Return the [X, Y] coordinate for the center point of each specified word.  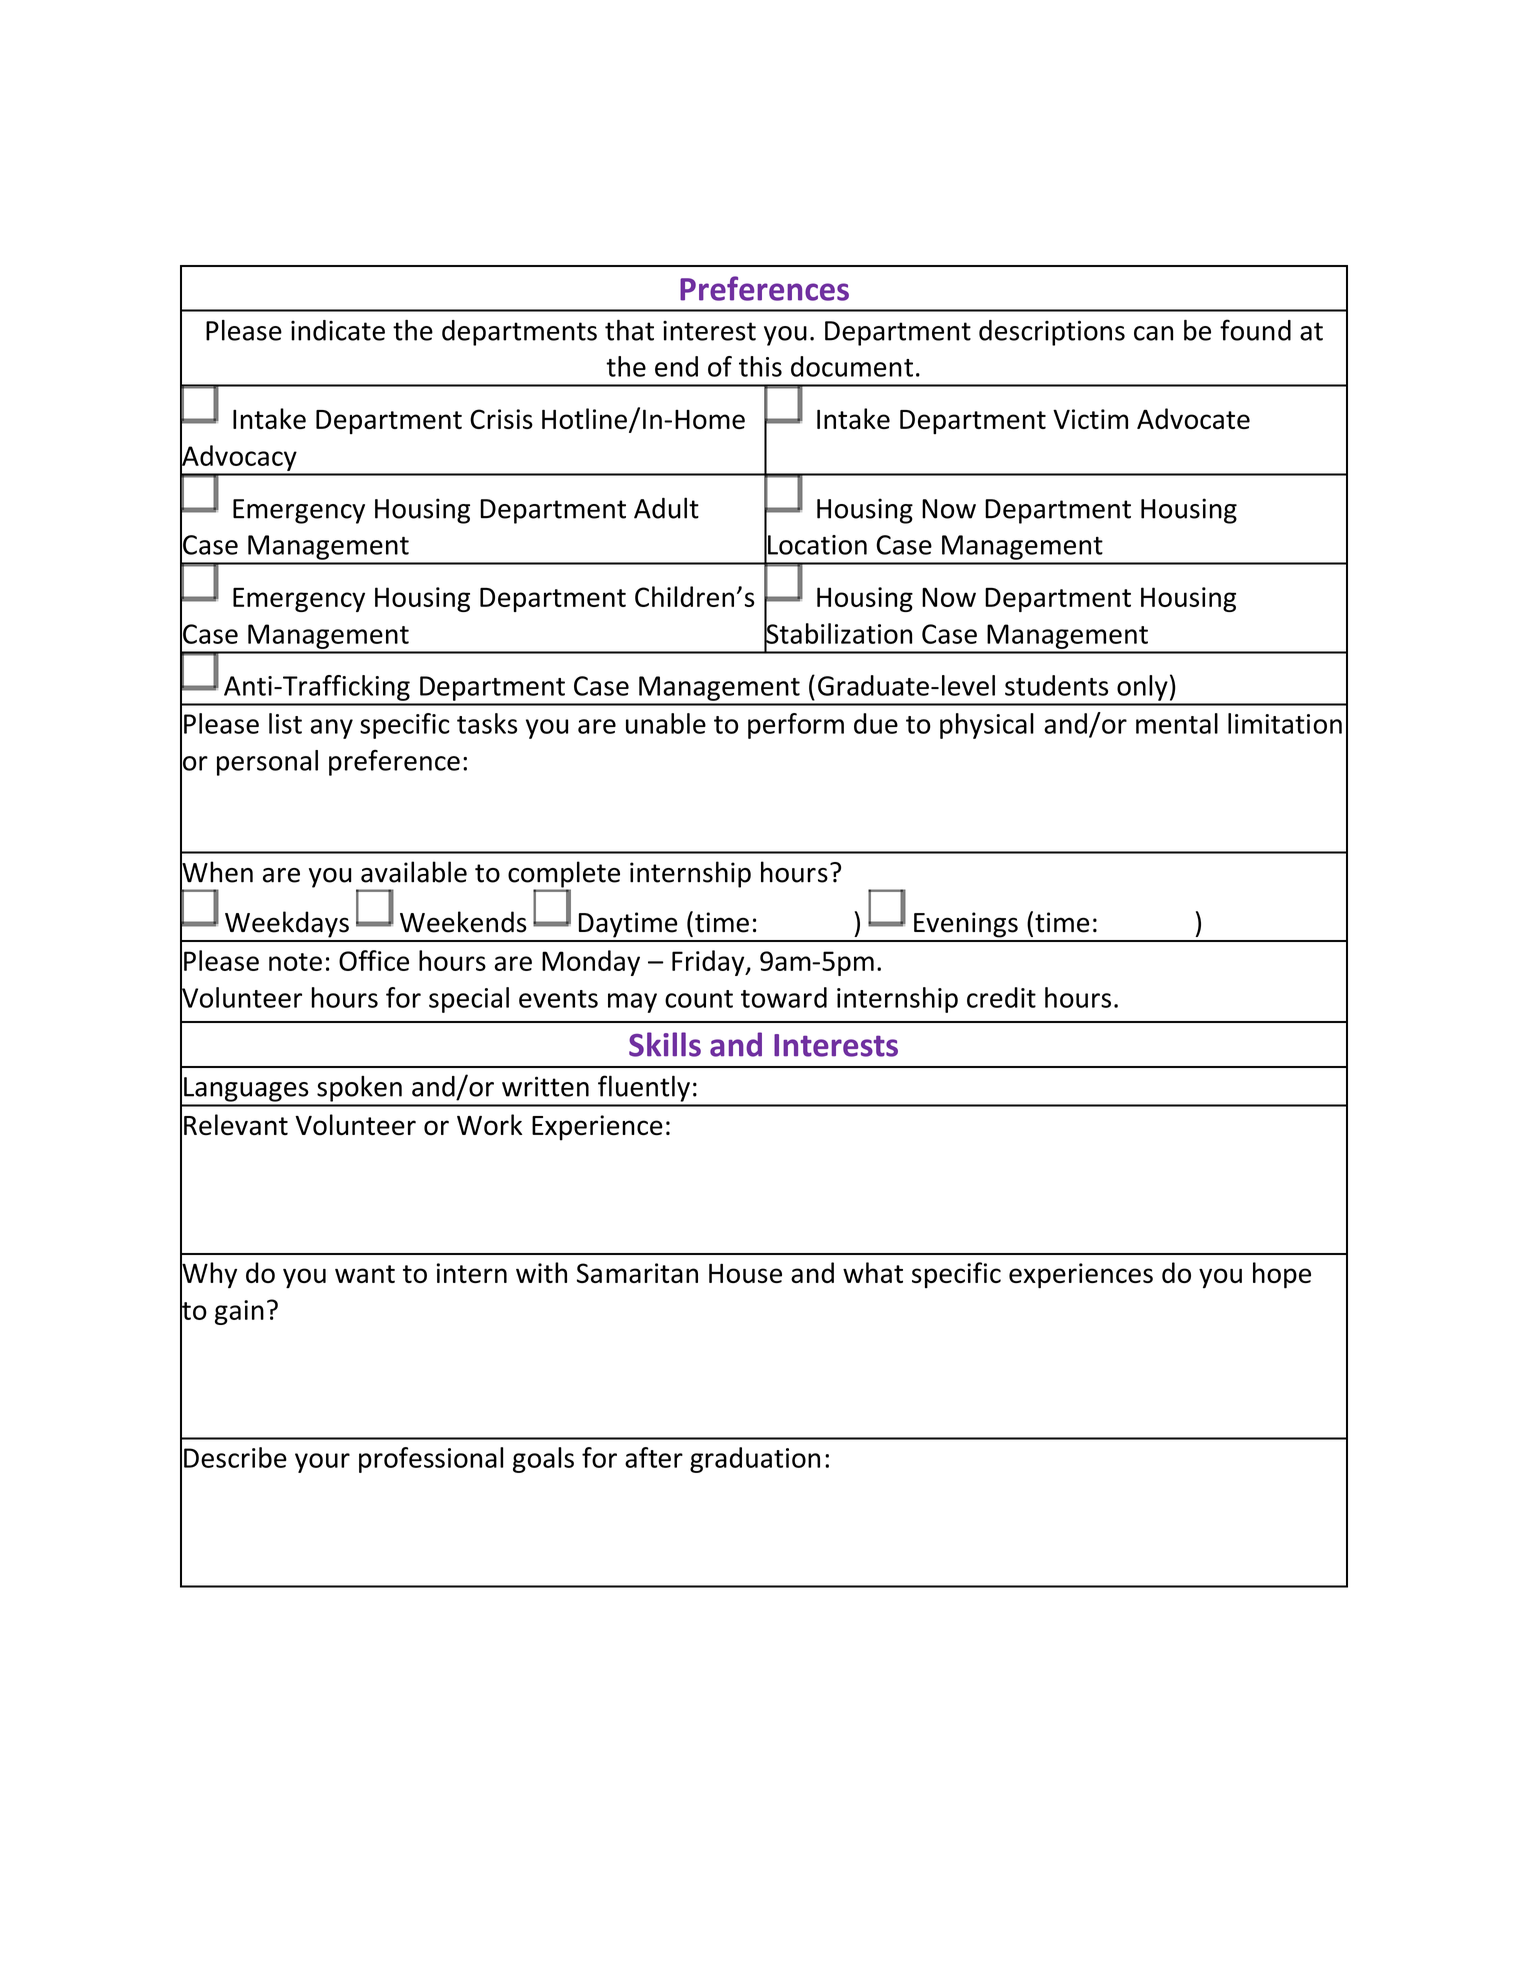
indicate [338, 330]
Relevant [236, 1125]
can [1153, 333]
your [322, 1463]
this [760, 366]
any [331, 729]
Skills [665, 1044]
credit [1001, 997]
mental [1177, 723]
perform [796, 726]
